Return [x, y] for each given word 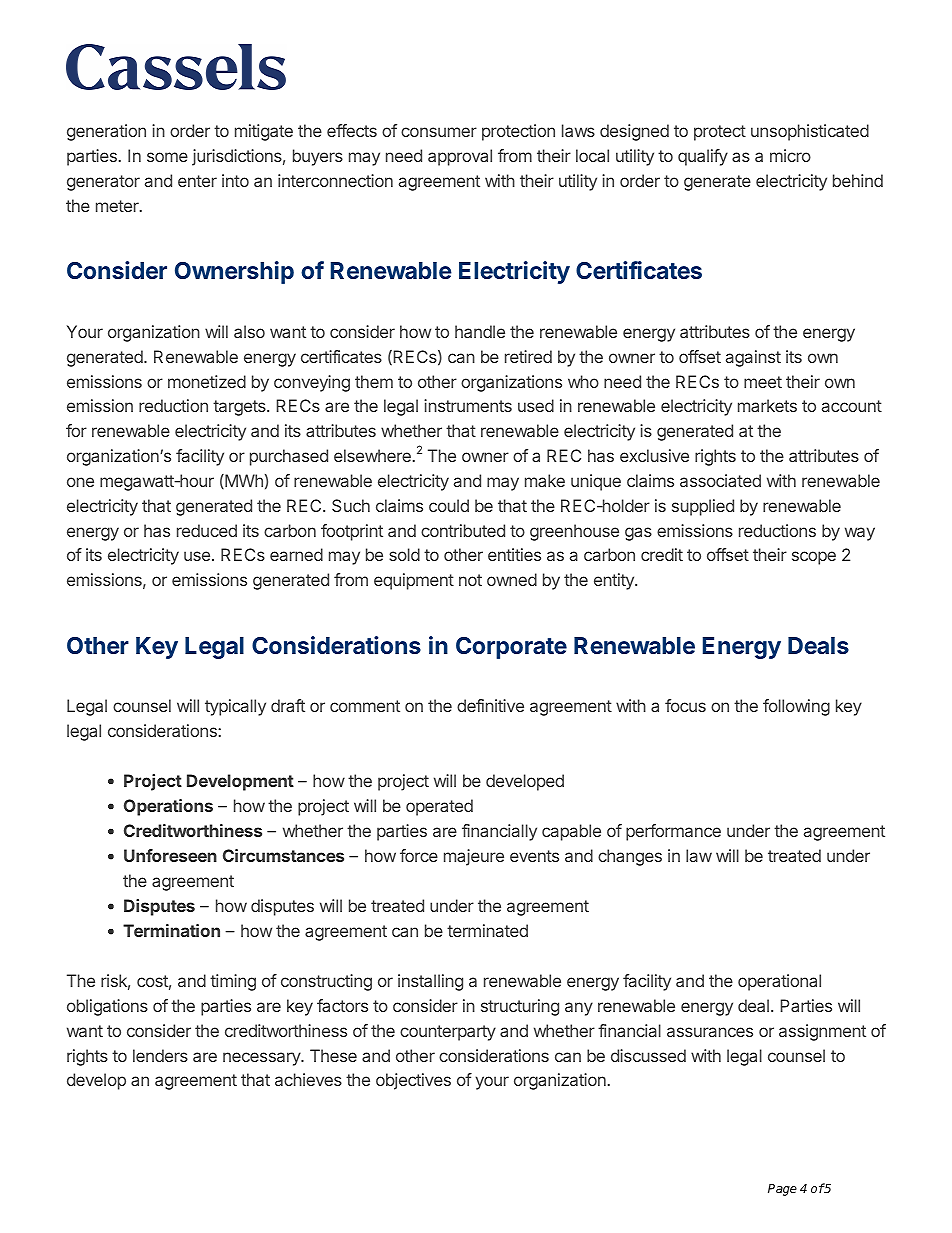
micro [790, 155]
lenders [160, 1055]
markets [767, 405]
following [796, 707]
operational [779, 982]
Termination [171, 930]
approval [460, 157]
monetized [207, 381]
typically [235, 707]
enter [197, 181]
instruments [468, 405]
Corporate [511, 648]
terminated [487, 930]
